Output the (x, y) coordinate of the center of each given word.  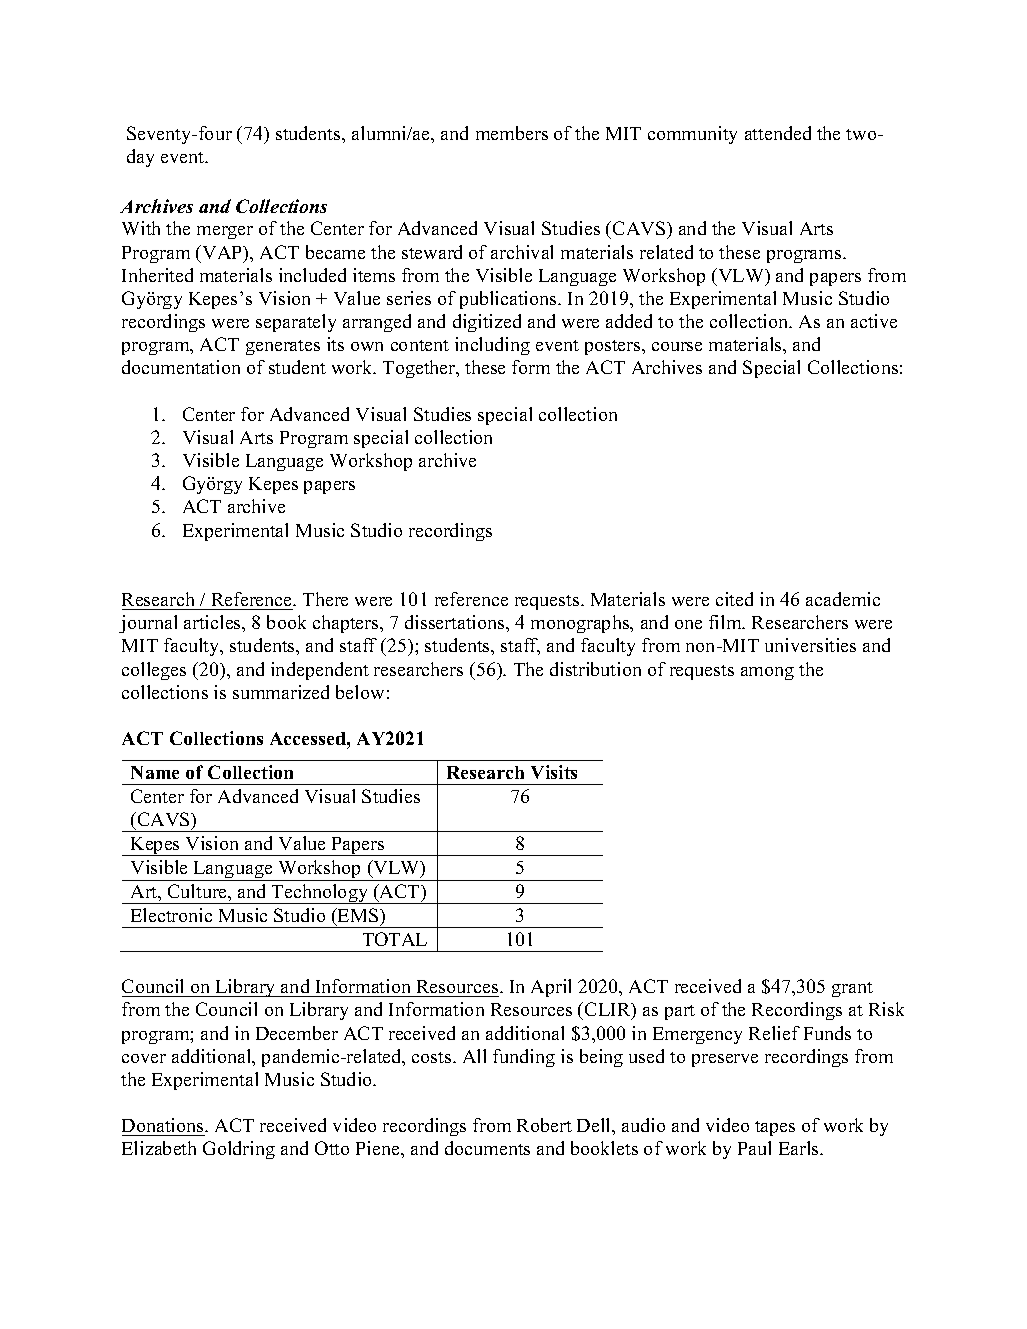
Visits (554, 772)
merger (225, 232)
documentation (181, 367)
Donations (164, 1127)
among (767, 673)
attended (778, 133)
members (512, 133)
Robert (544, 1125)
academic (843, 599)
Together (420, 369)
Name (155, 772)
